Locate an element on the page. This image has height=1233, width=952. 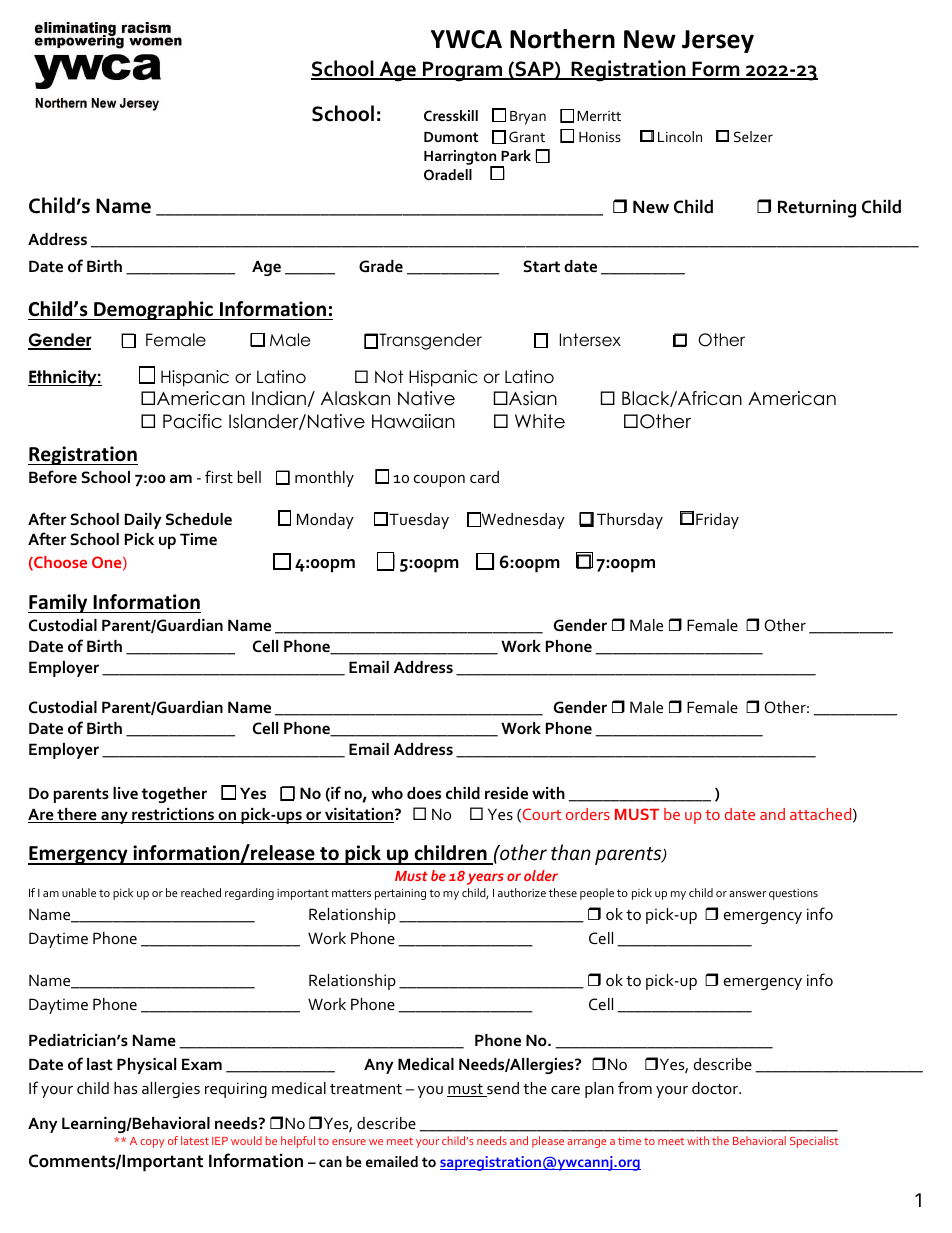
doctor is located at coordinates (716, 1088).
